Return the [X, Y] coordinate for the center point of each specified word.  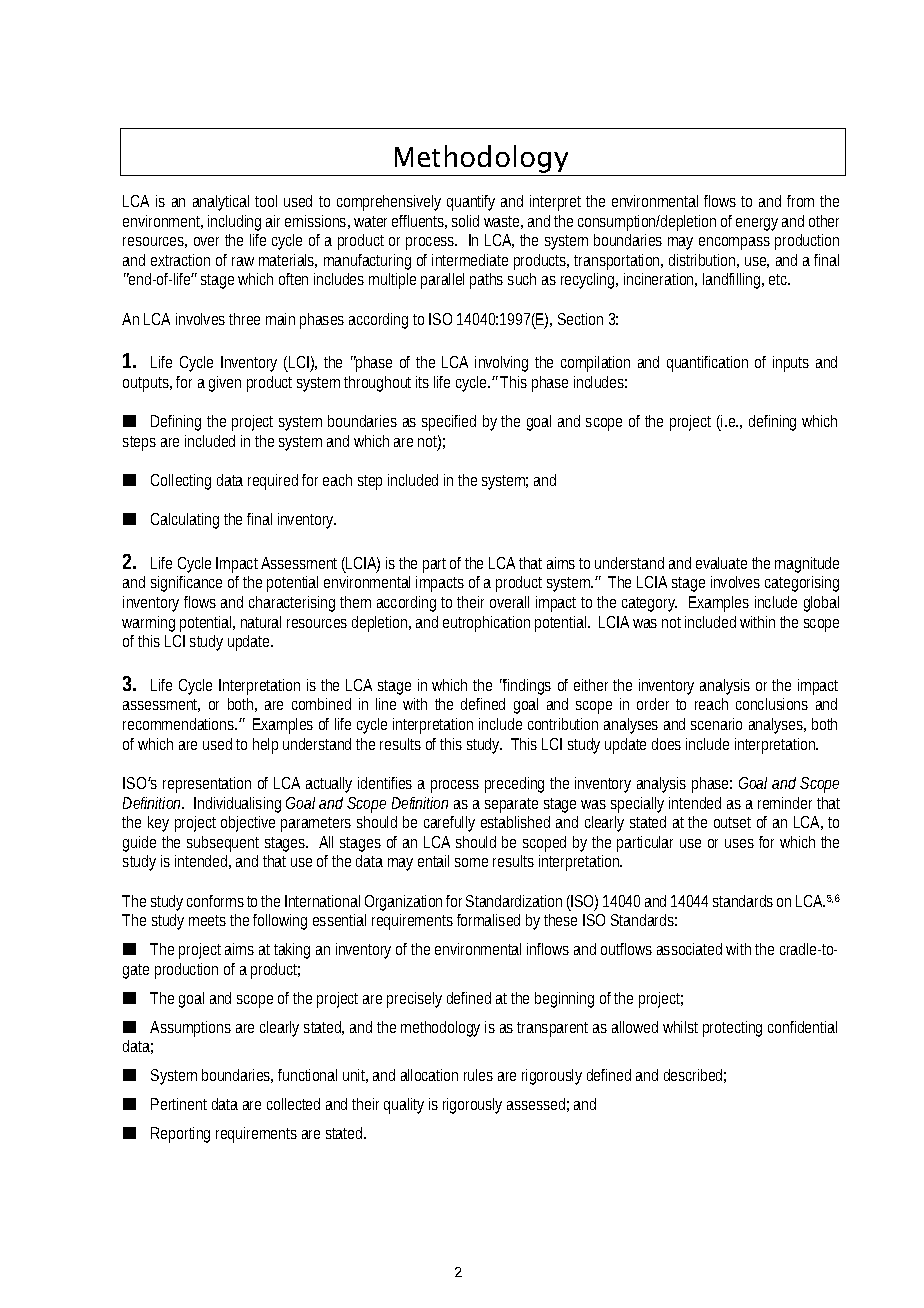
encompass [734, 243]
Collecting [181, 482]
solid [465, 221]
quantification [707, 364]
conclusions [772, 704]
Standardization [514, 901]
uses [739, 843]
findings [527, 687]
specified [449, 423]
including [234, 223]
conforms [215, 901]
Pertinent [179, 1104]
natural [261, 622]
